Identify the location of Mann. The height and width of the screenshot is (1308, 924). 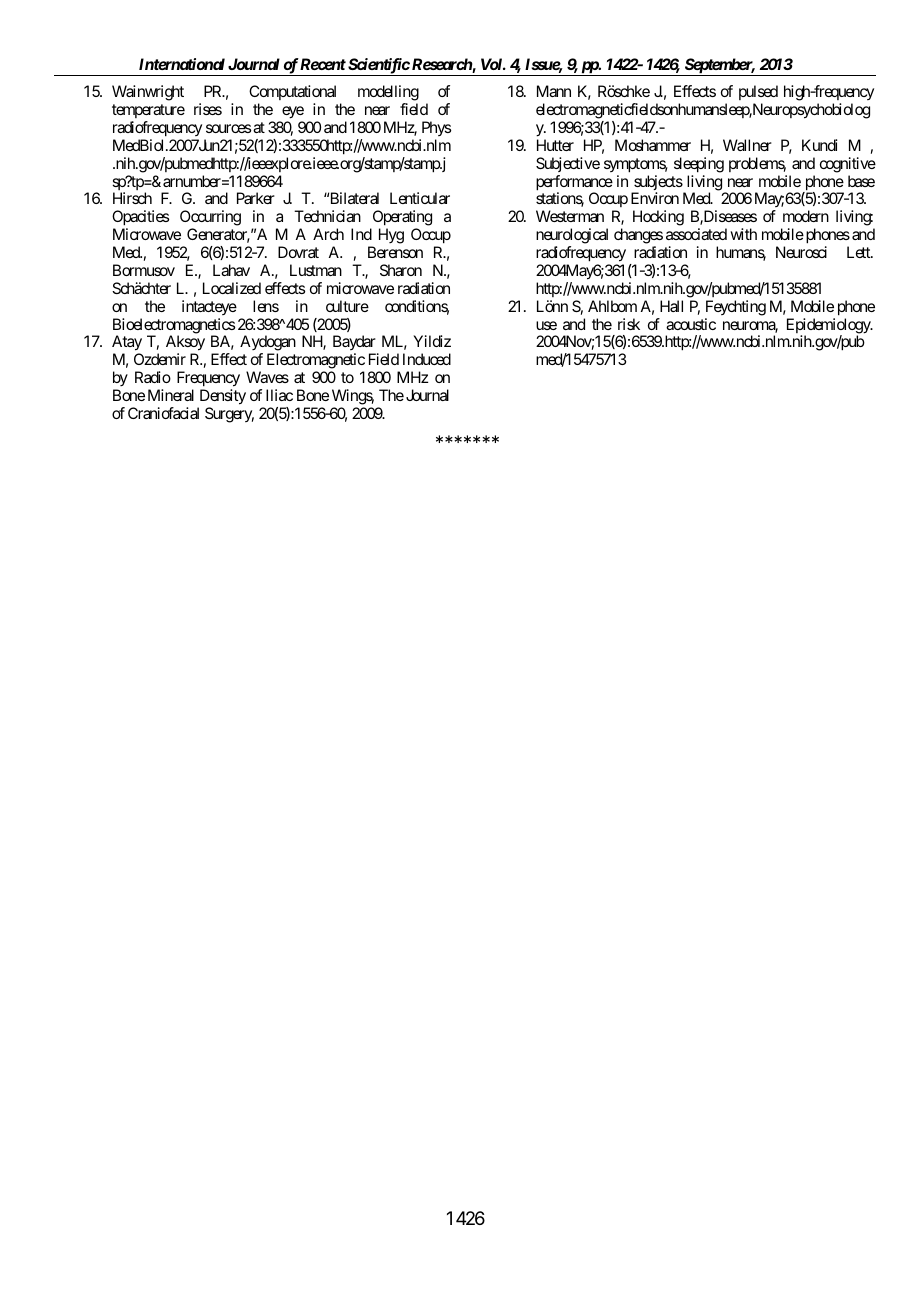
(554, 91).
